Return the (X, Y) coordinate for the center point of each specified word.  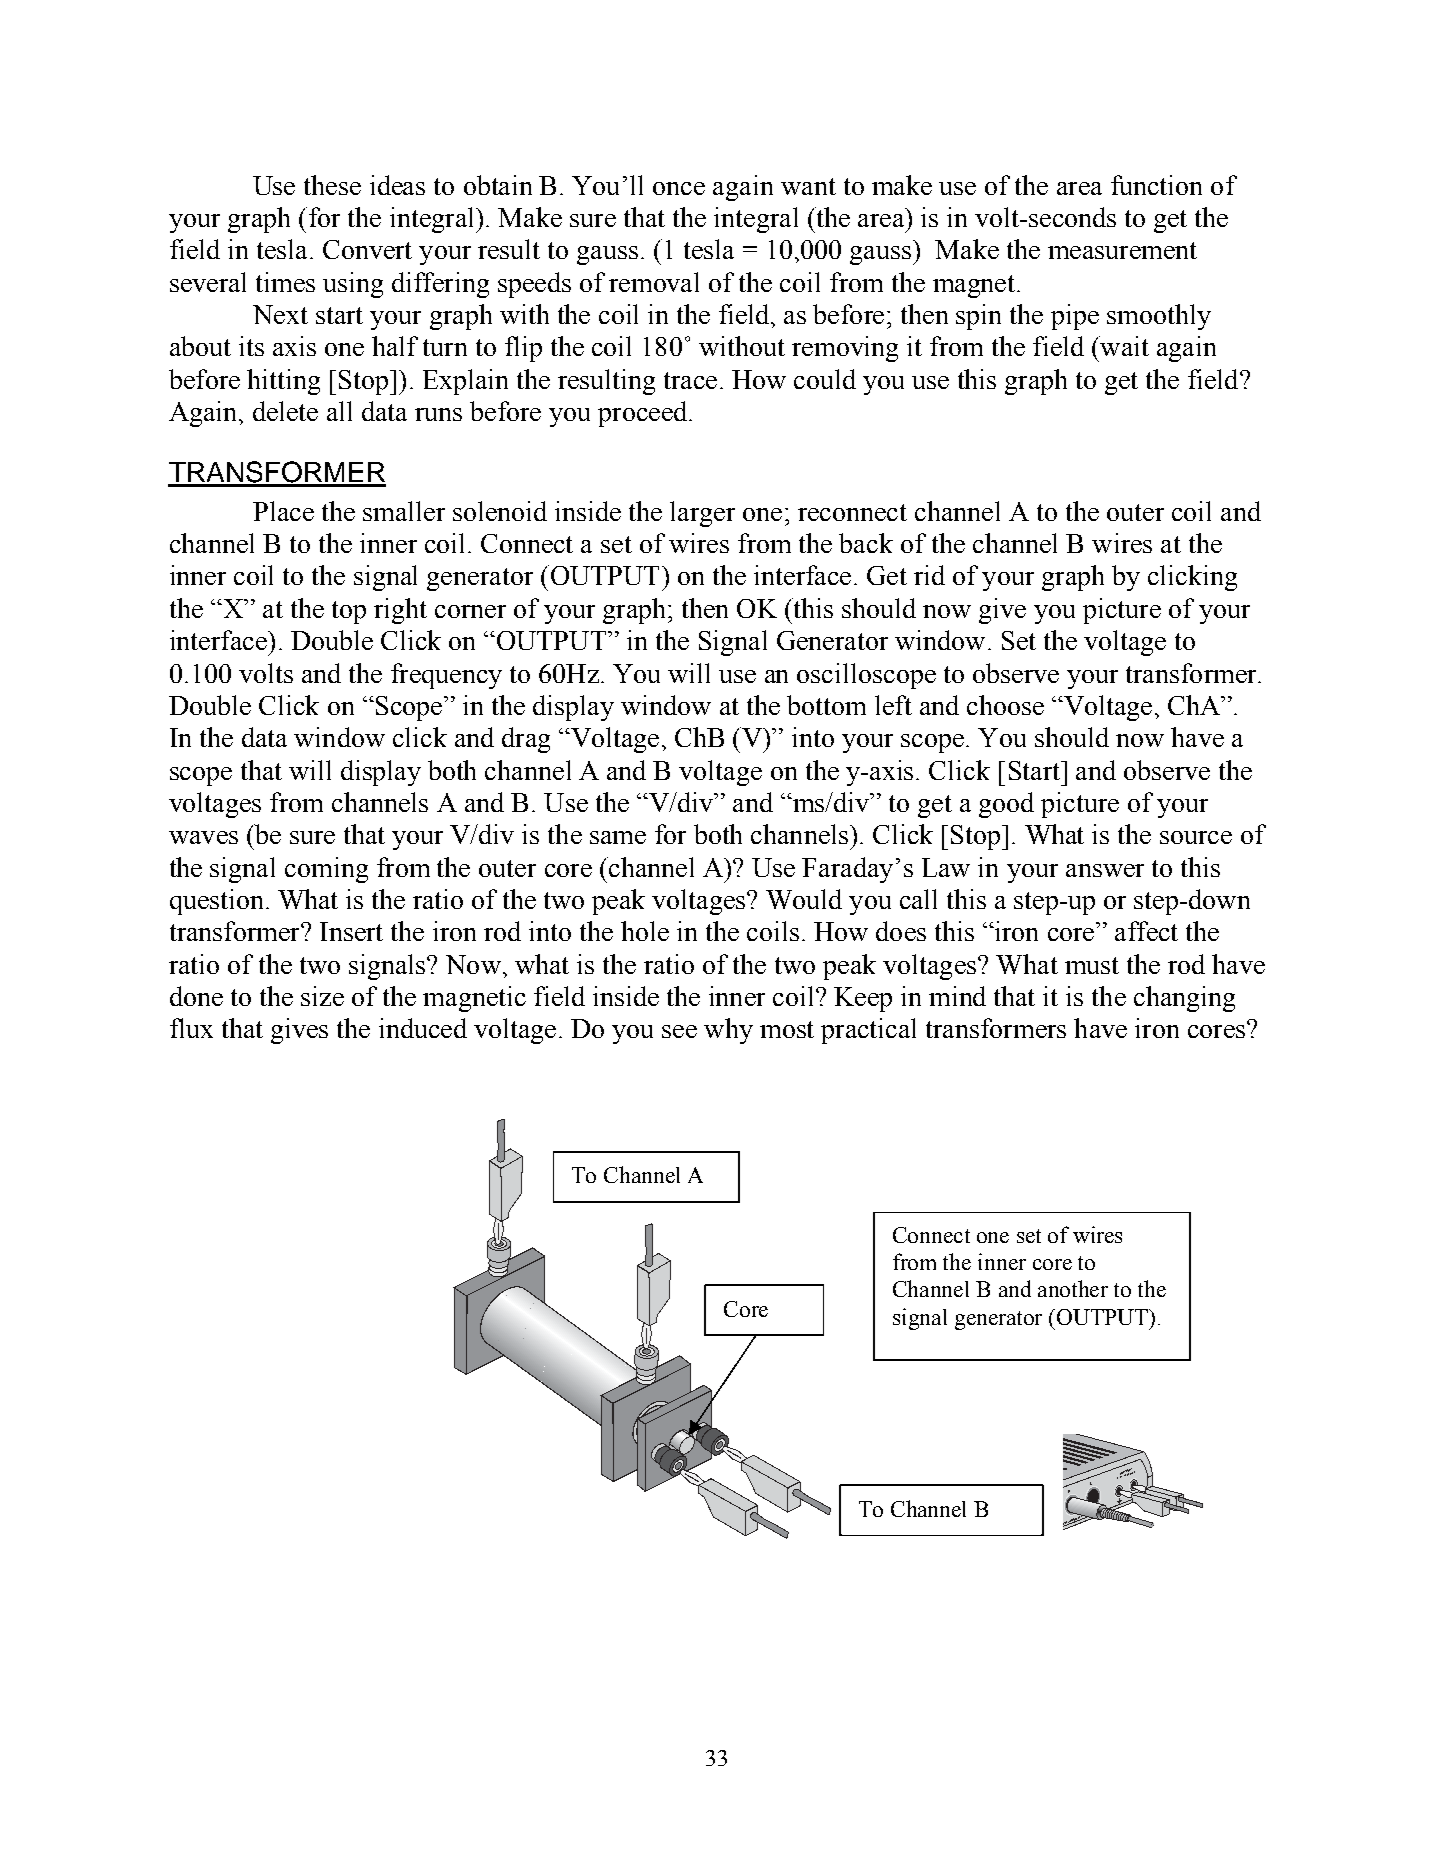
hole (645, 931)
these (332, 185)
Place (283, 511)
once (679, 188)
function (1156, 185)
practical (868, 1031)
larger (702, 514)
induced (423, 1028)
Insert (351, 931)
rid (929, 575)
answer (1105, 870)
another (1073, 1288)
